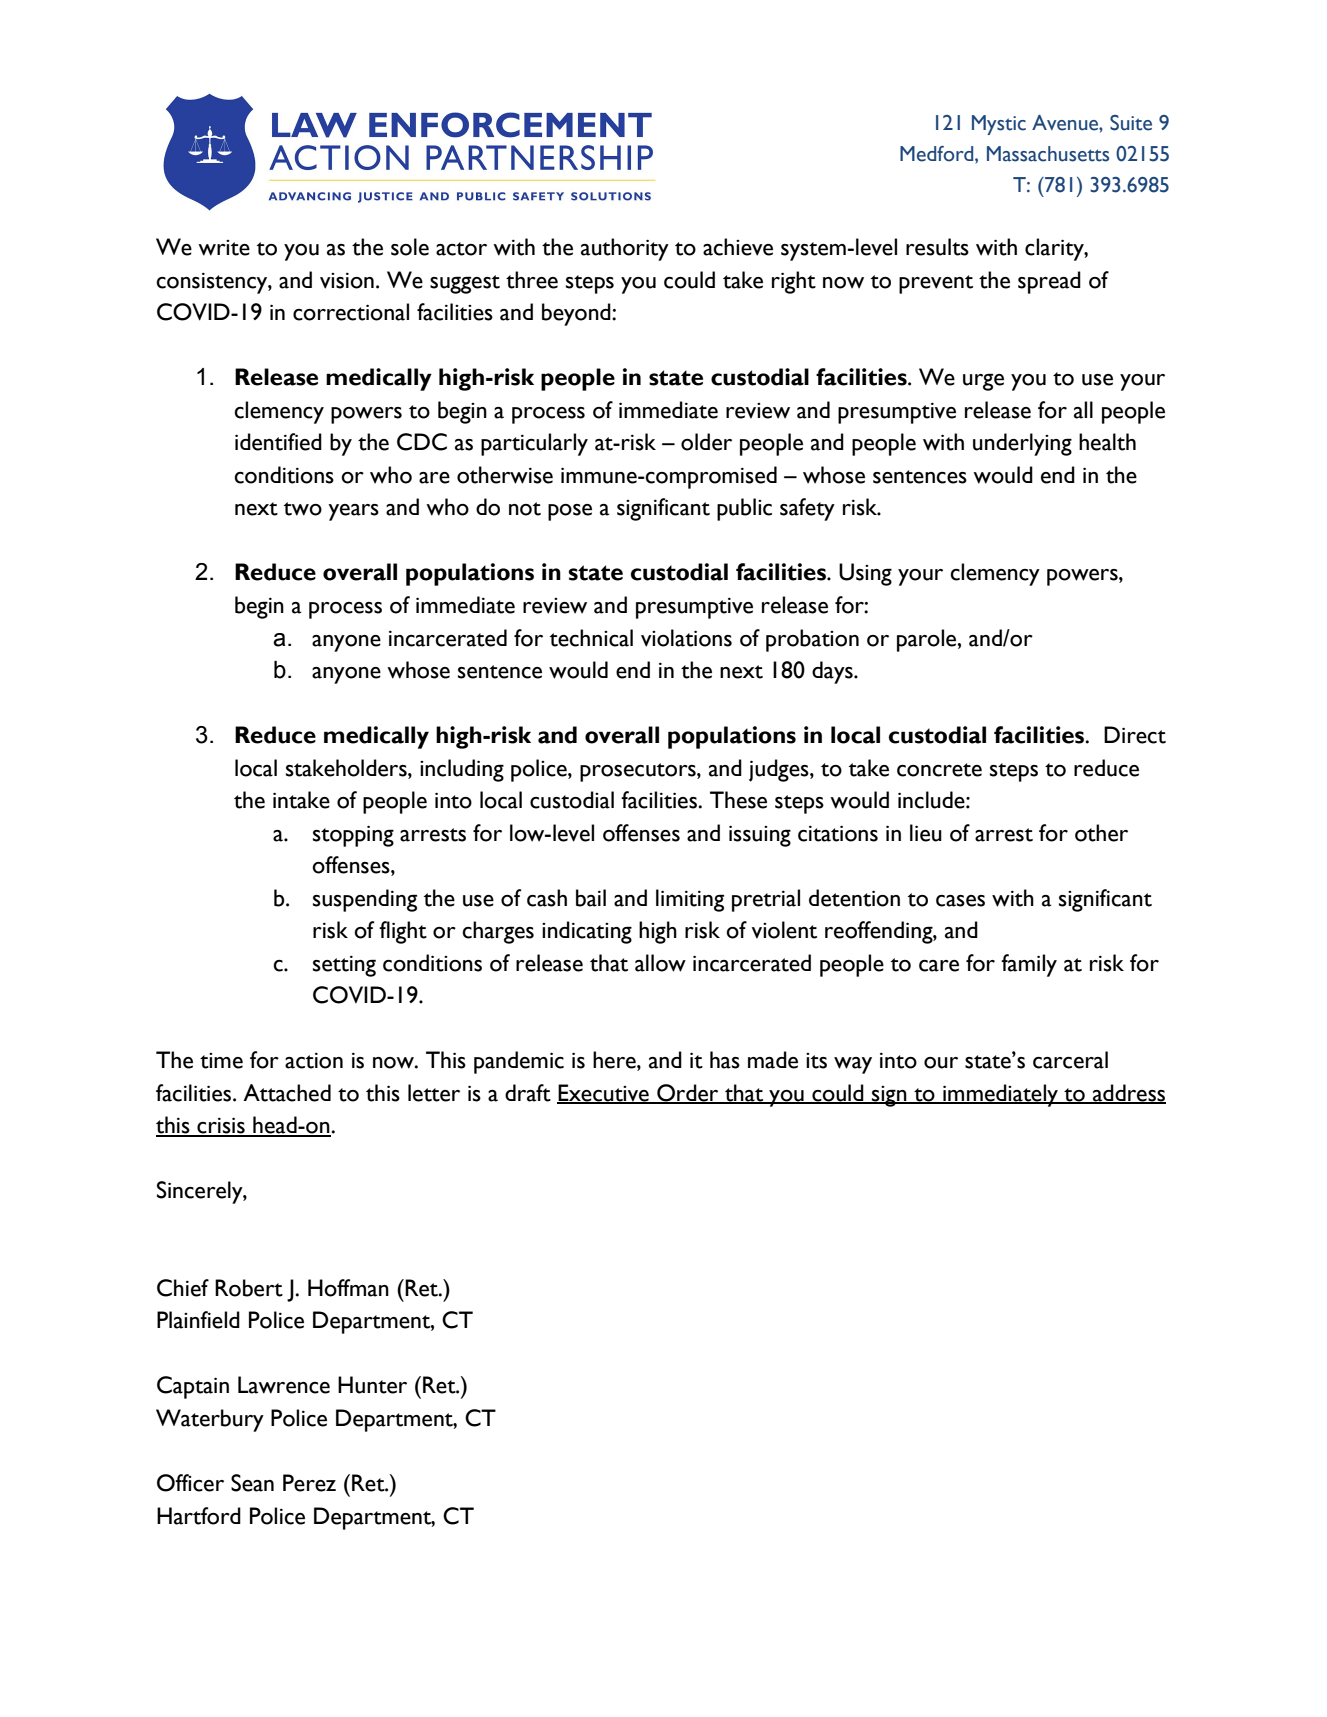 This page has width=1327, height=1717. Describe the element at coordinates (625, 249) in the page. I see `authority` at that location.
